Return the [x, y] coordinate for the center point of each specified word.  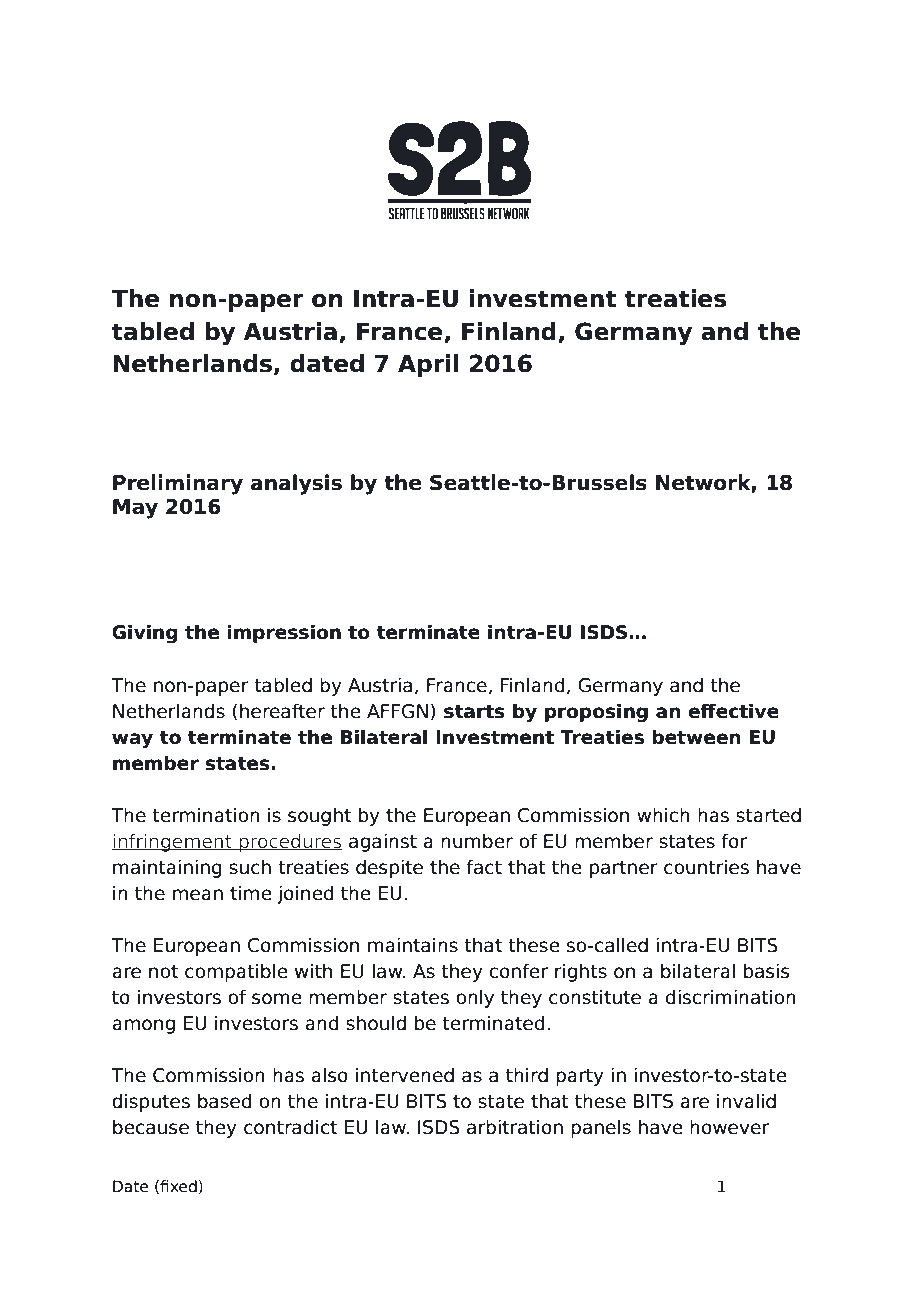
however [729, 1127]
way [132, 740]
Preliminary [178, 484]
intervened [405, 1075]
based [225, 1101]
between [696, 737]
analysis [296, 484]
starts [474, 712]
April [428, 365]
